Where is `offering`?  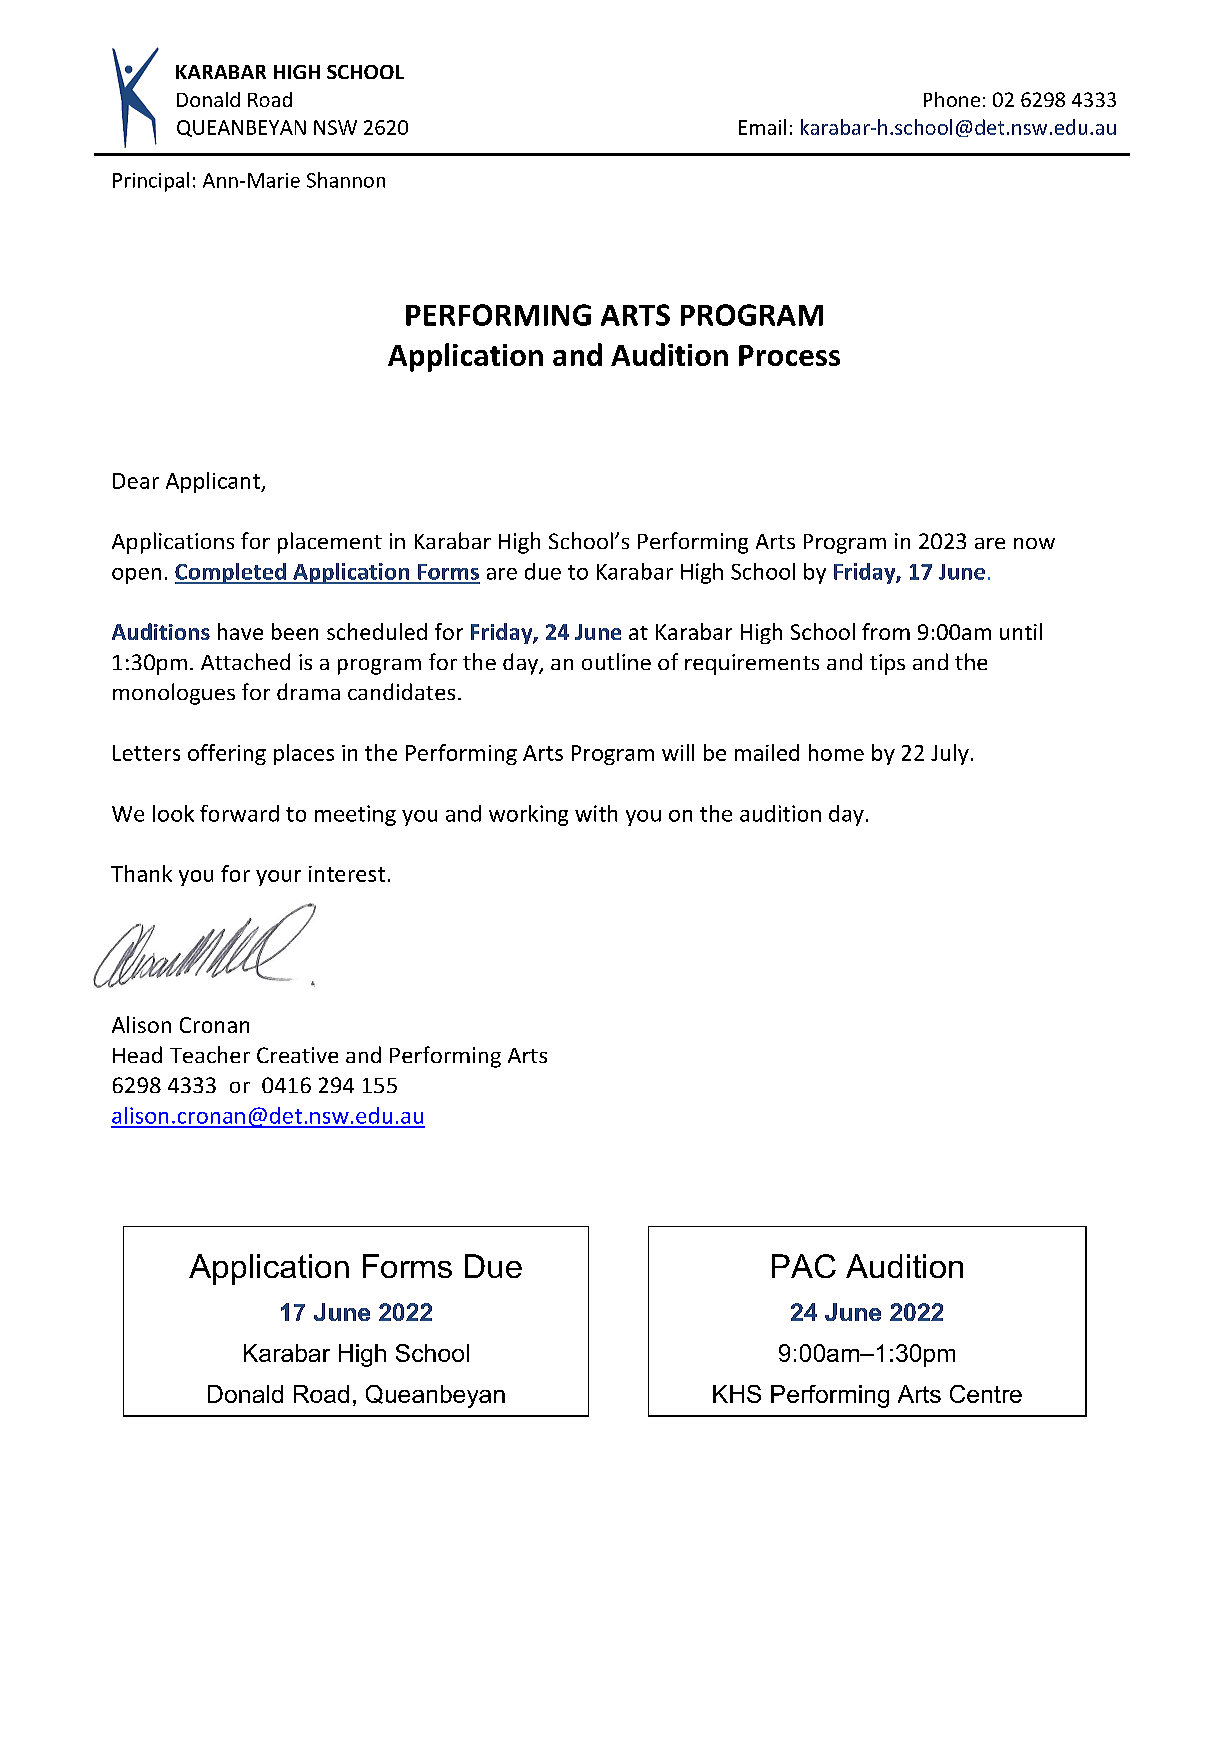 offering is located at coordinates (227, 754).
